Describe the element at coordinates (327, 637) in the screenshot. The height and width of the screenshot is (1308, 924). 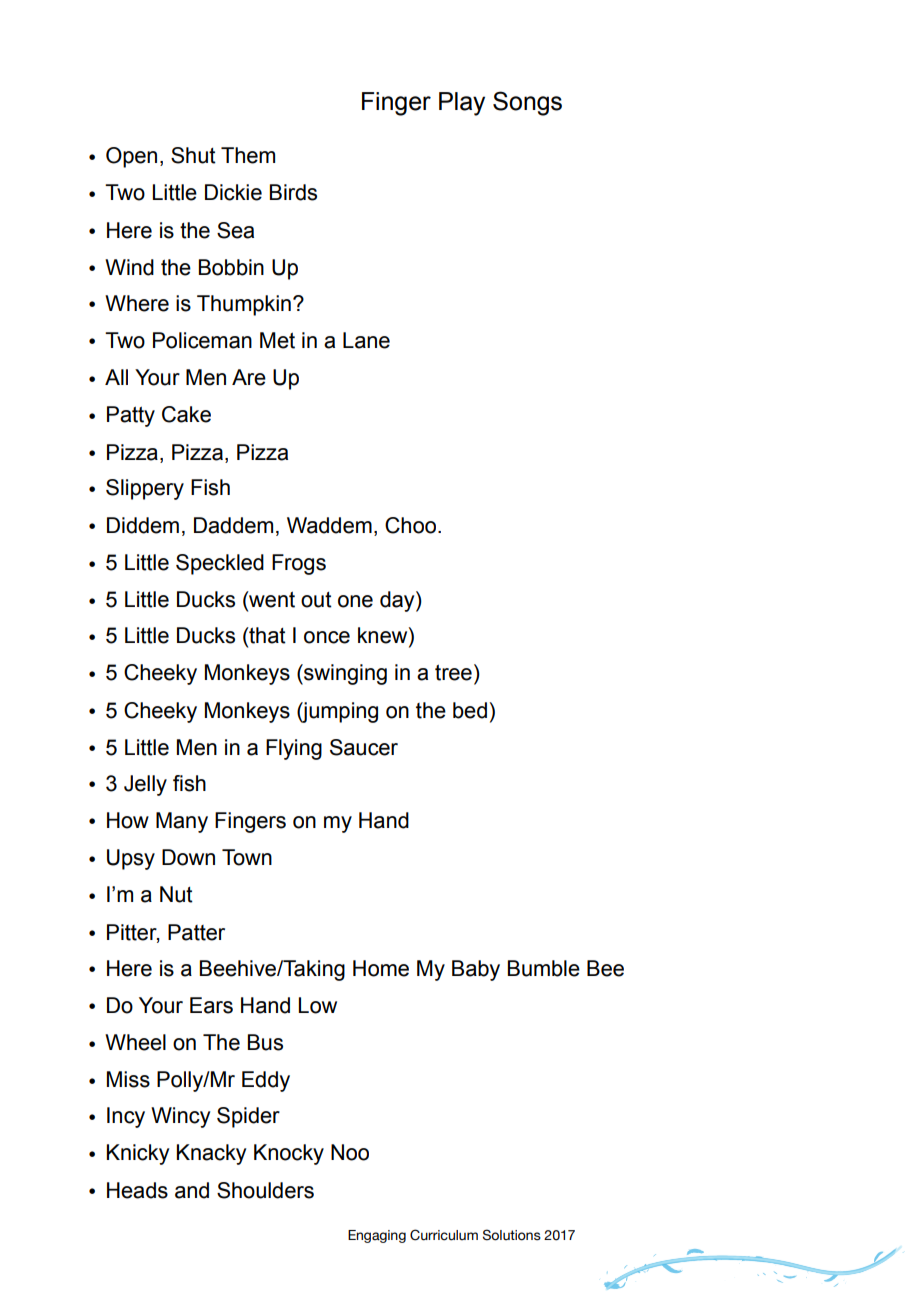
I see `once` at that location.
